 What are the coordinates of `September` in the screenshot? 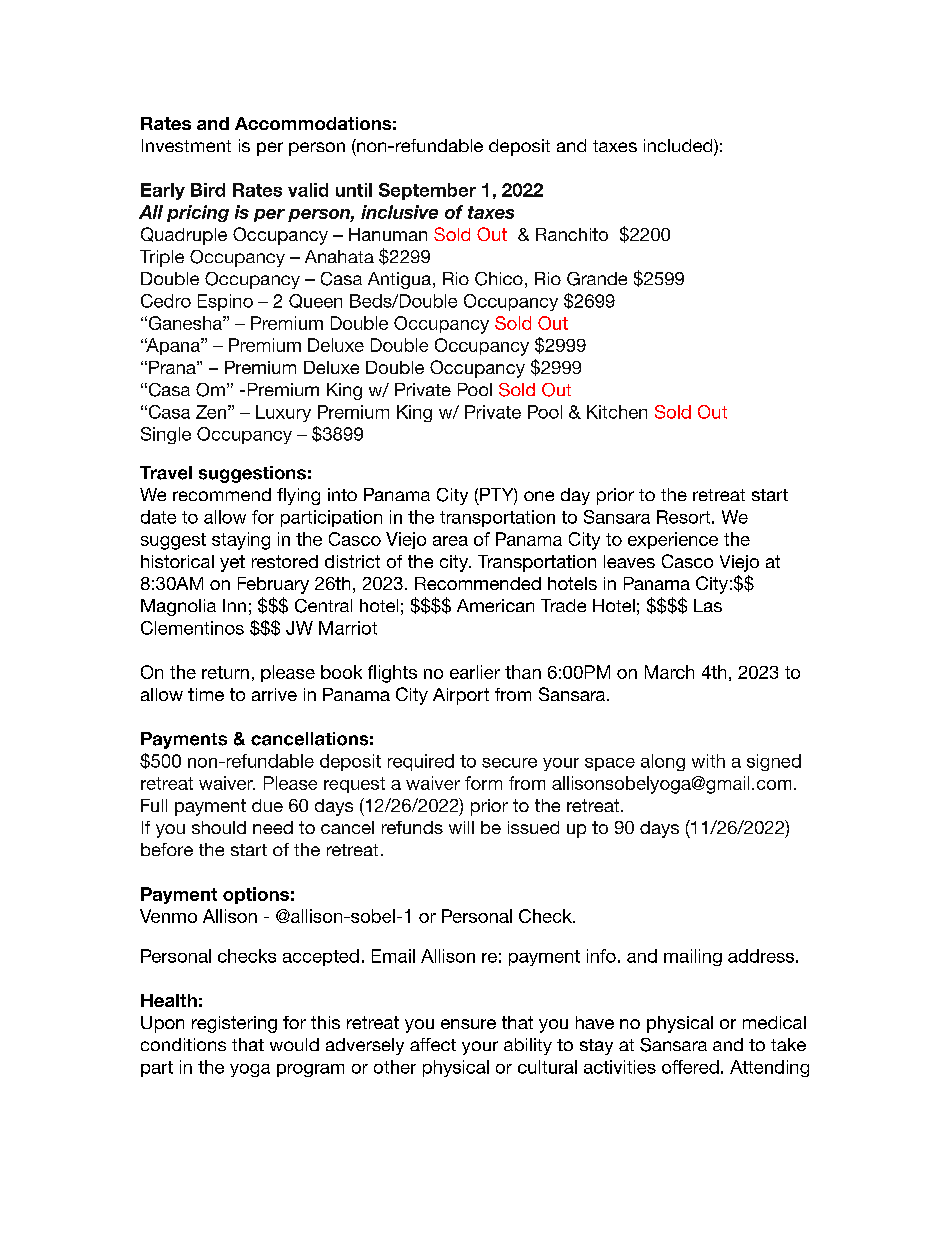 It's located at (427, 191).
